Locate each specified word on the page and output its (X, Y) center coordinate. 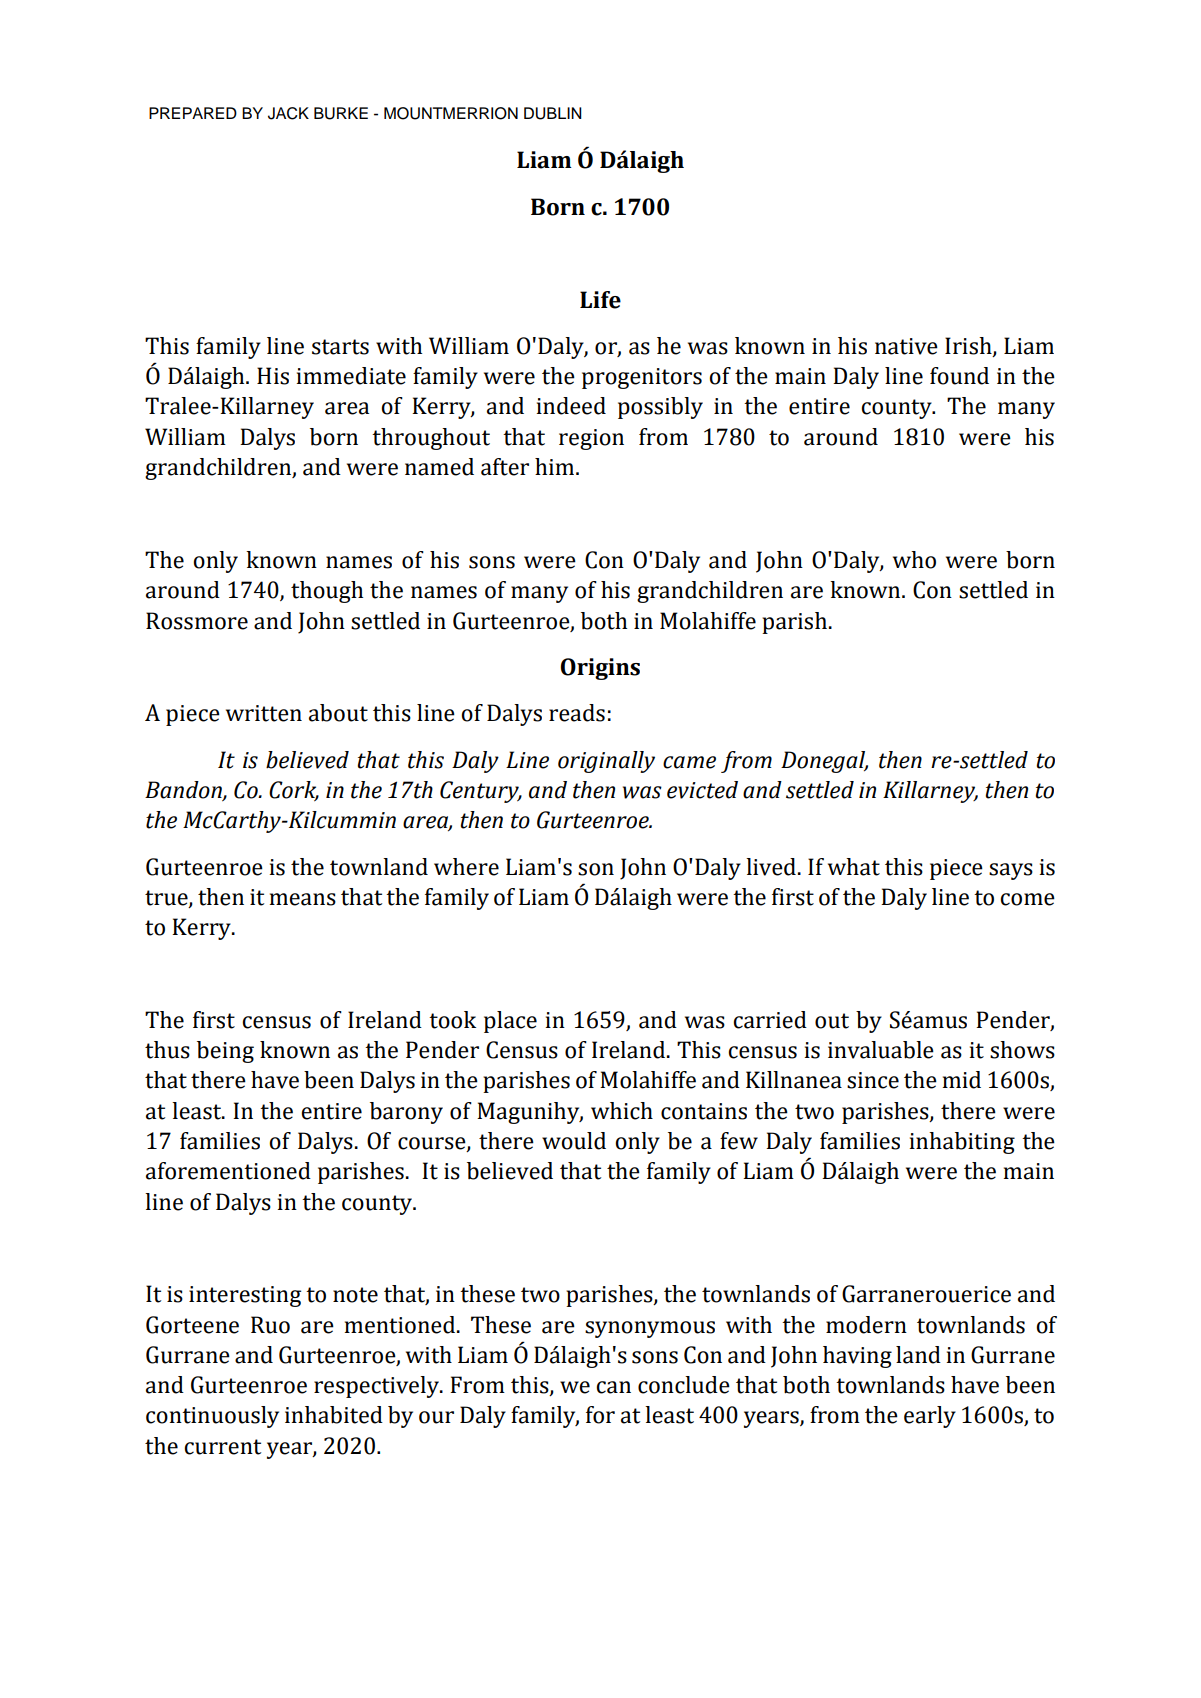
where (466, 867)
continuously (212, 1417)
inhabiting (962, 1143)
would (574, 1141)
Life (600, 300)
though (327, 592)
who (914, 560)
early (930, 1417)
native (906, 346)
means (303, 899)
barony (406, 1113)
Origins (600, 669)
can (613, 1387)
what (854, 867)
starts (340, 347)
